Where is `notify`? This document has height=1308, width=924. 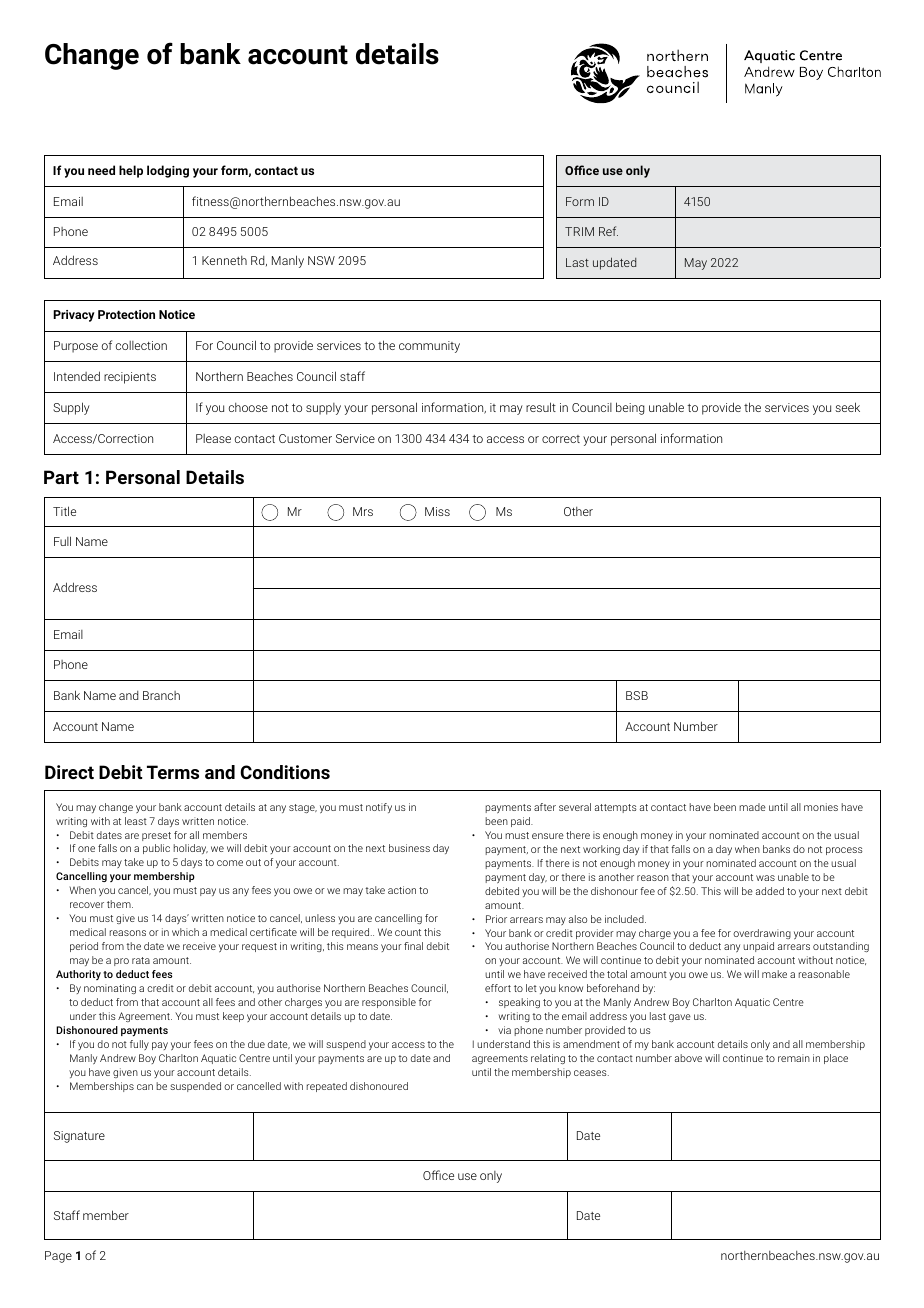 notify is located at coordinates (379, 808).
